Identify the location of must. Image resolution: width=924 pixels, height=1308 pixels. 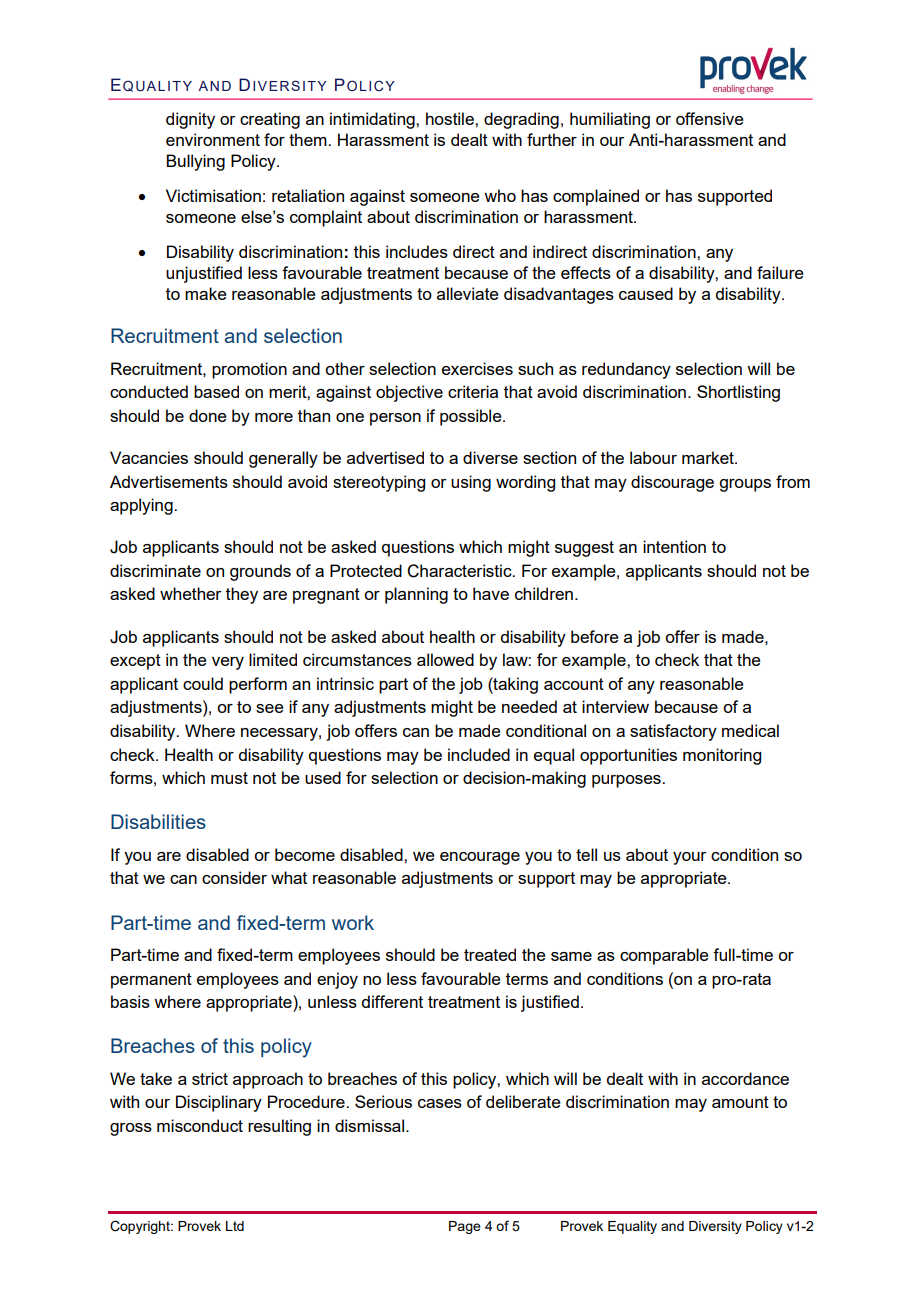
(229, 778).
